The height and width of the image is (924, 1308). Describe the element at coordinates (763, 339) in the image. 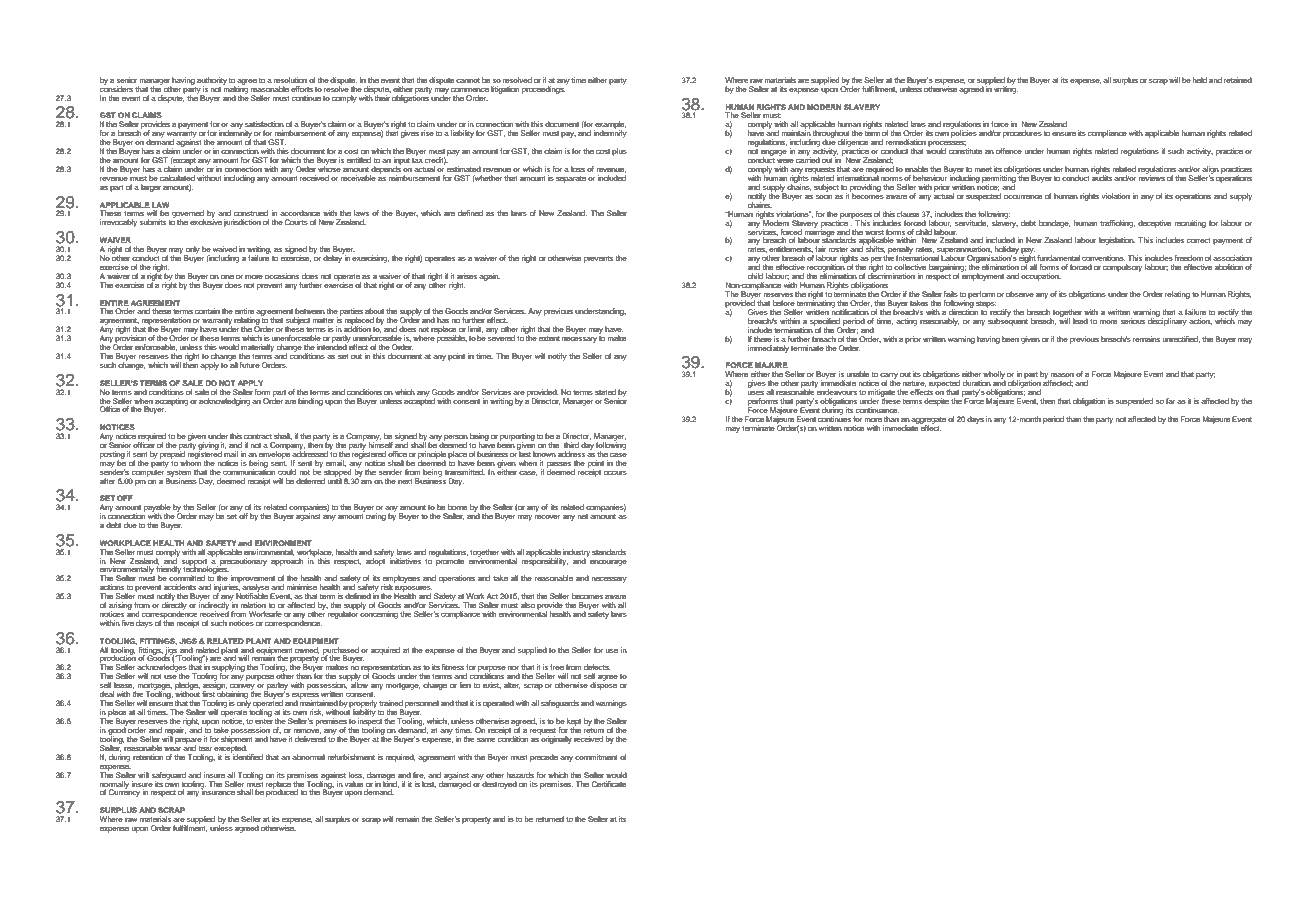

I see `there` at that location.
